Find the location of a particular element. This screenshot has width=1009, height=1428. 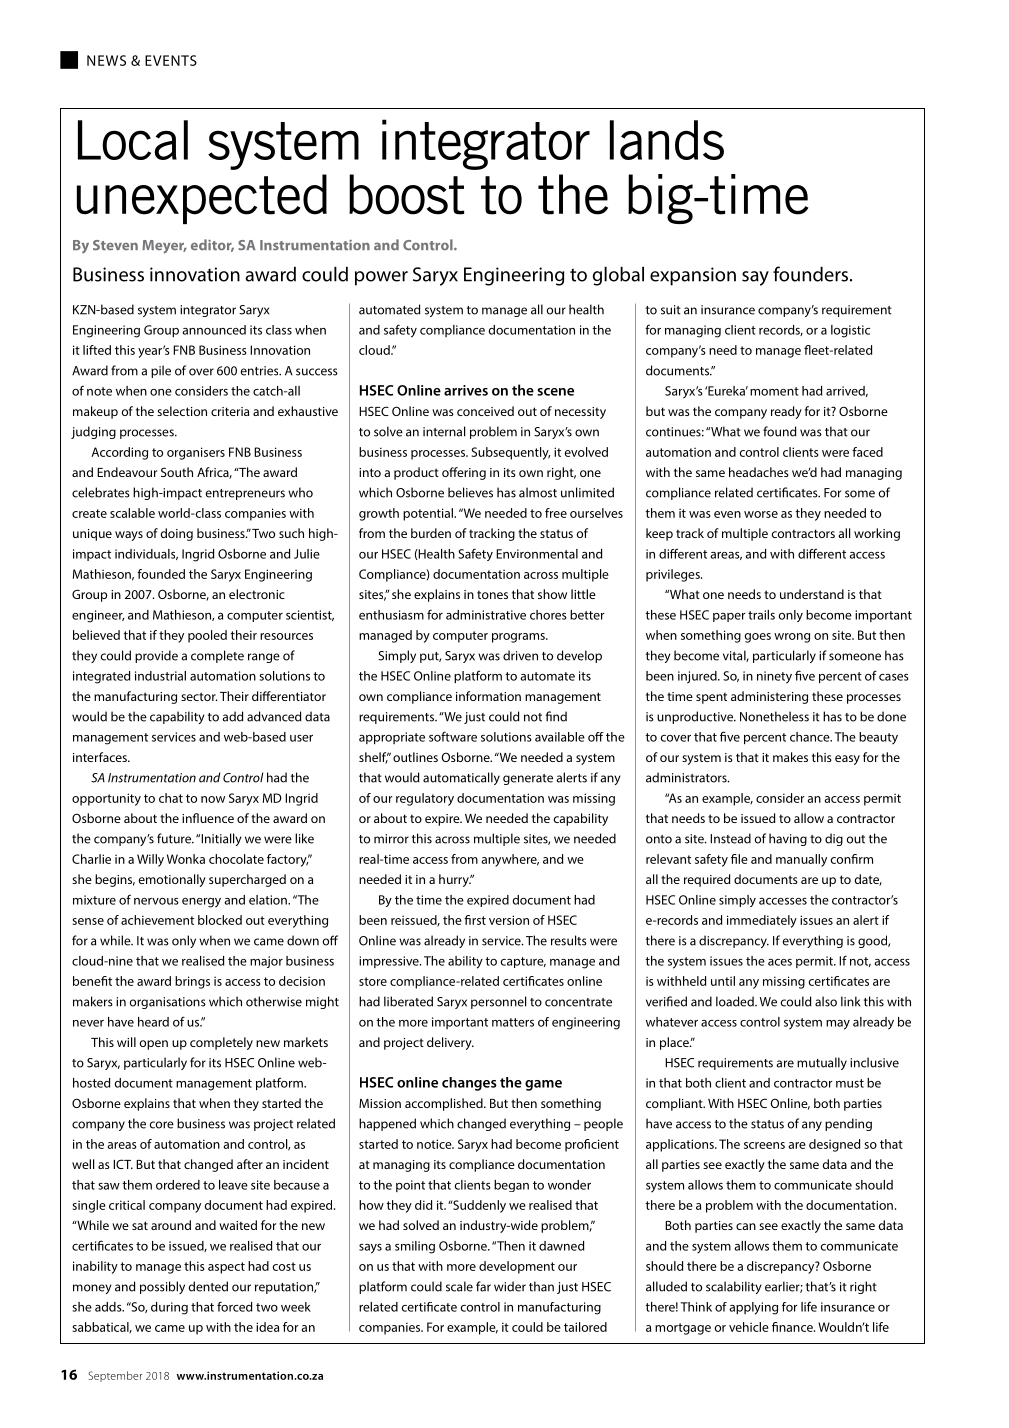

far is located at coordinates (483, 1286).
